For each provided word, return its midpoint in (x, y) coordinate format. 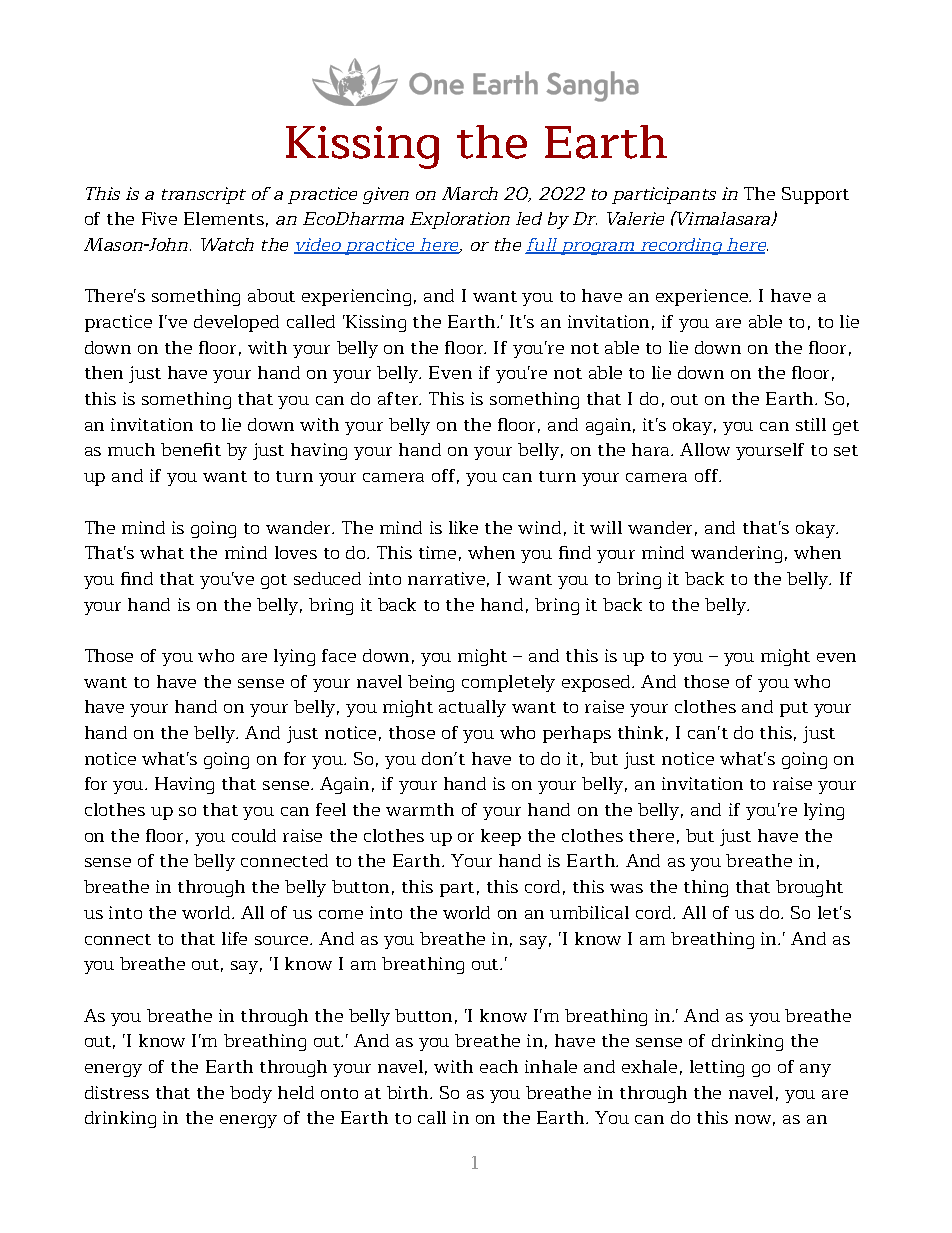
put (794, 709)
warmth (420, 809)
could (254, 835)
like (463, 527)
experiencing (356, 297)
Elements (224, 218)
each (499, 1066)
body (251, 1094)
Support (815, 195)
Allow (705, 449)
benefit (191, 449)
